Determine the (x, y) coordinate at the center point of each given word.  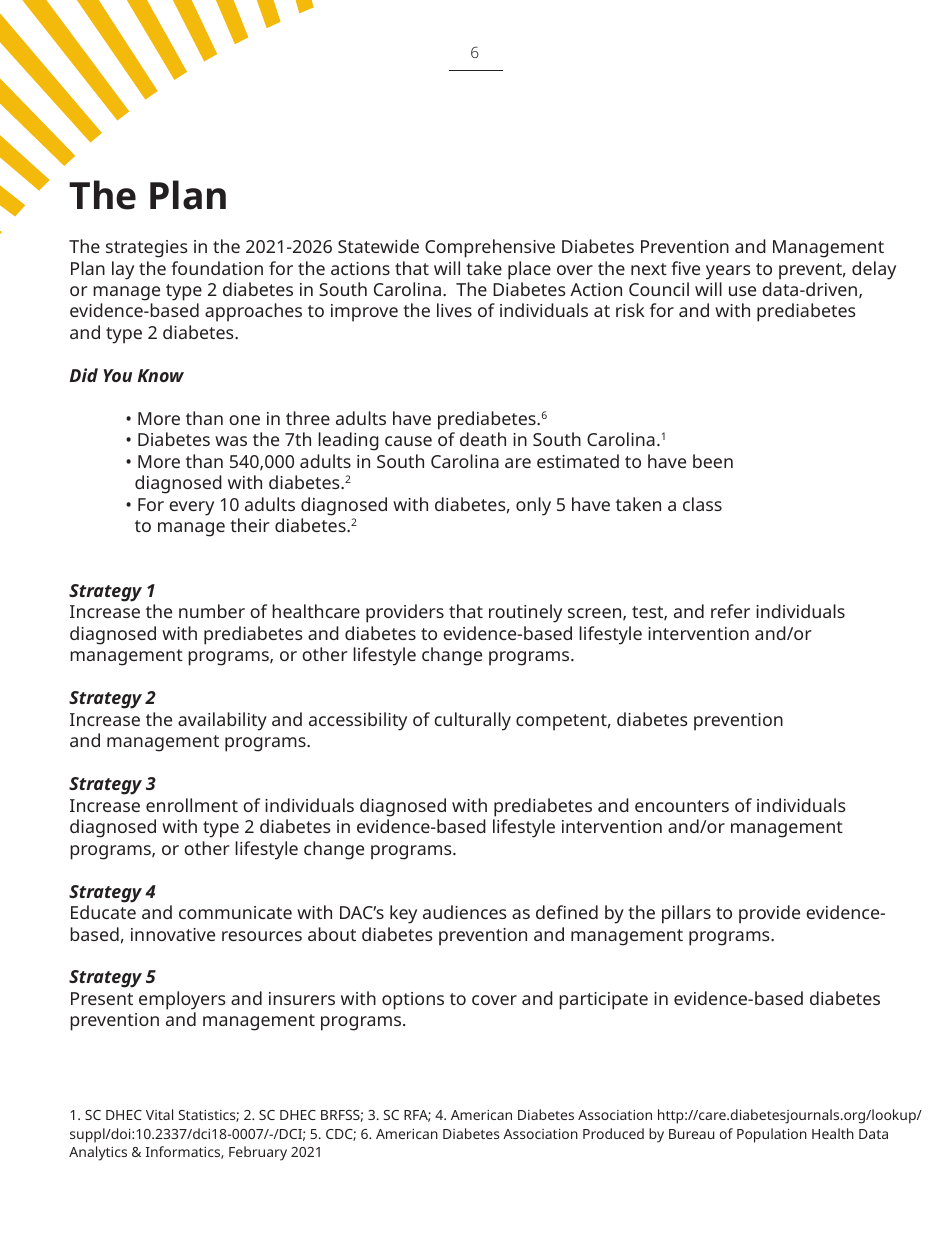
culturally (472, 721)
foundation (217, 268)
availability (222, 721)
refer (730, 611)
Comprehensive (490, 248)
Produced (613, 1133)
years (728, 272)
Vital (159, 1114)
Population (772, 1135)
